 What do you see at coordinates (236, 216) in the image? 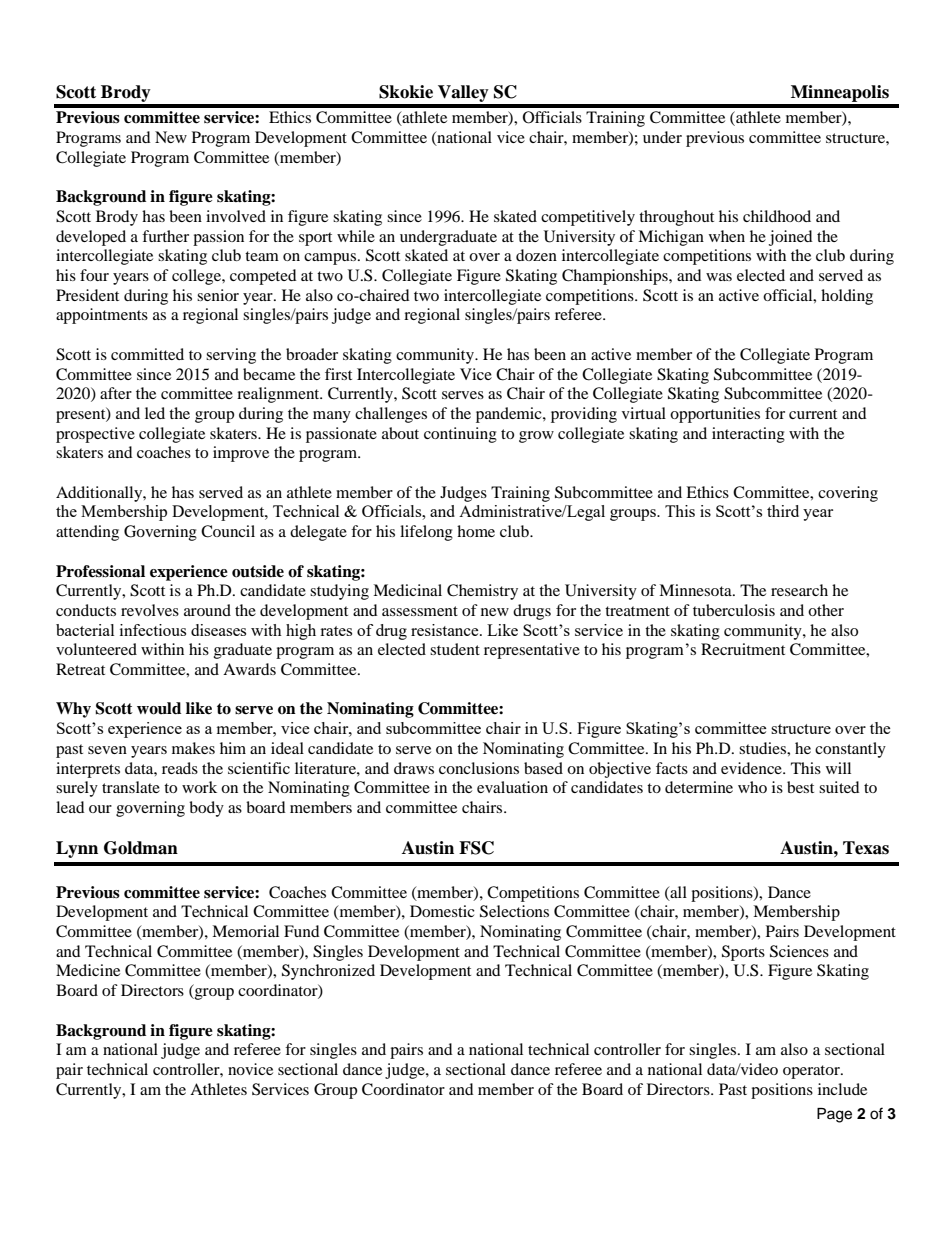
I see `involved` at bounding box center [236, 216].
